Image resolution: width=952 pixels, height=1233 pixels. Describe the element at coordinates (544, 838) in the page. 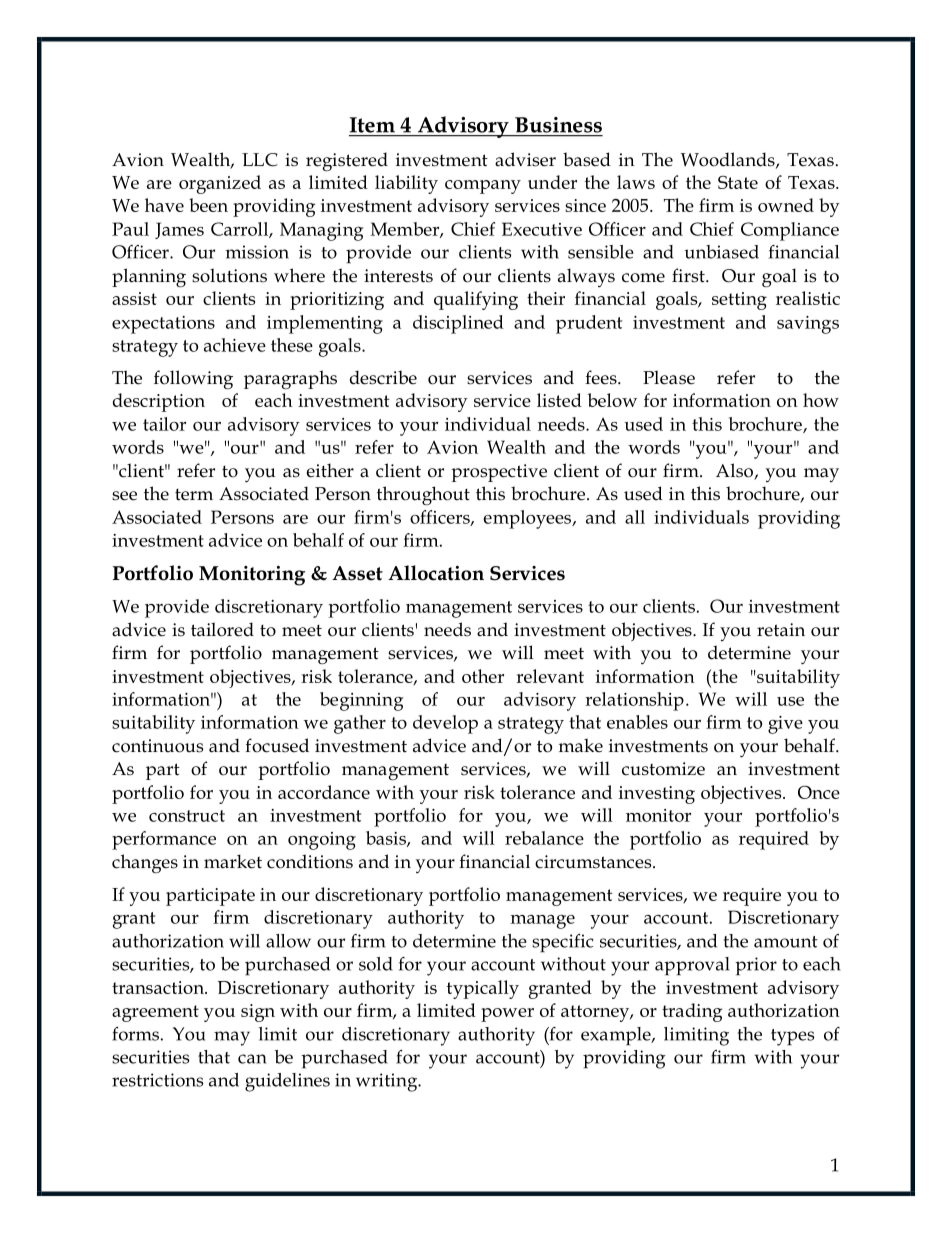

I see `rebalance` at that location.
